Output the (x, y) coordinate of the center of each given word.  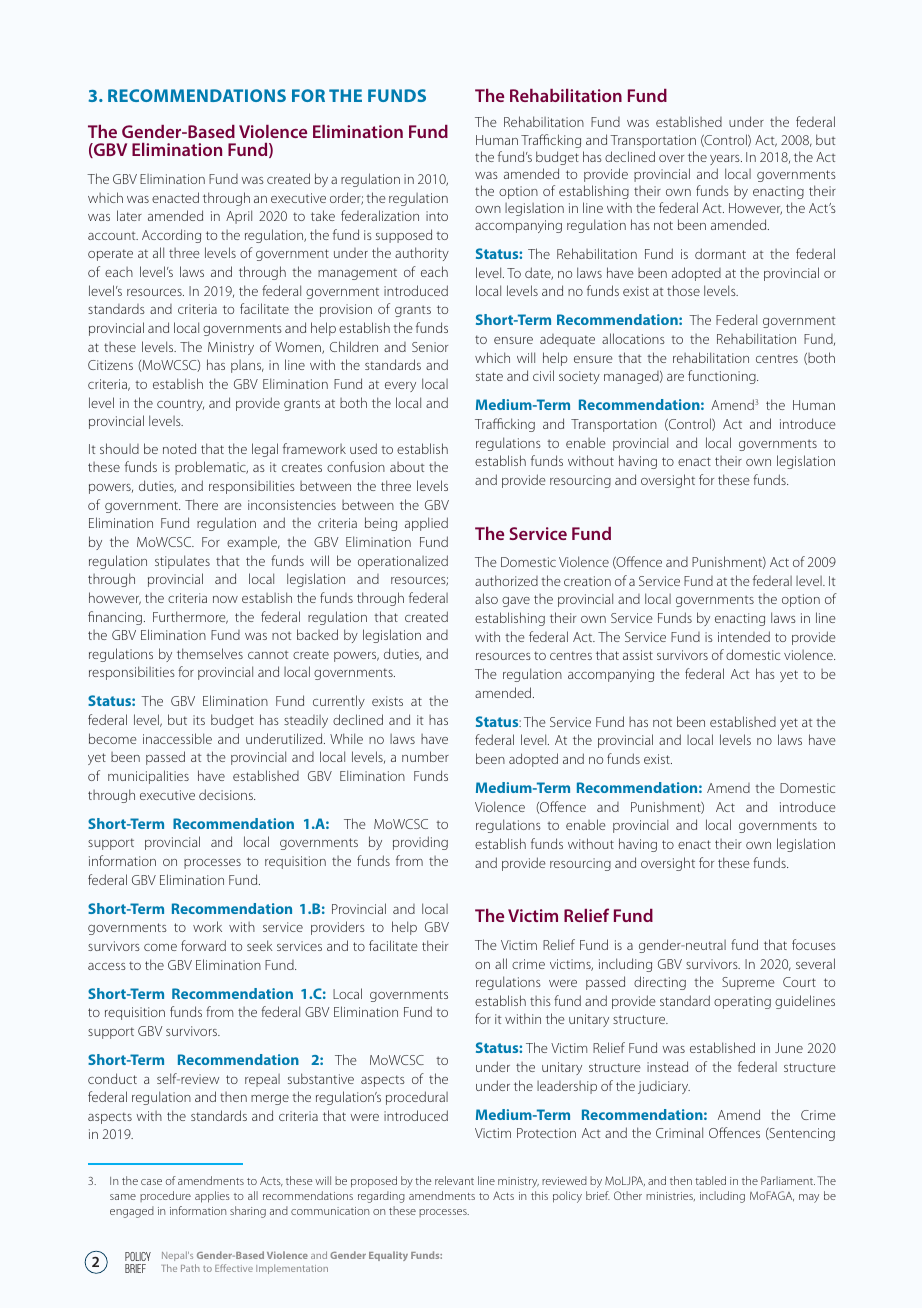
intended (744, 636)
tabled (710, 1180)
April (239, 217)
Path (190, 1268)
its (199, 720)
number (425, 756)
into (437, 216)
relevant (454, 1180)
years (726, 160)
